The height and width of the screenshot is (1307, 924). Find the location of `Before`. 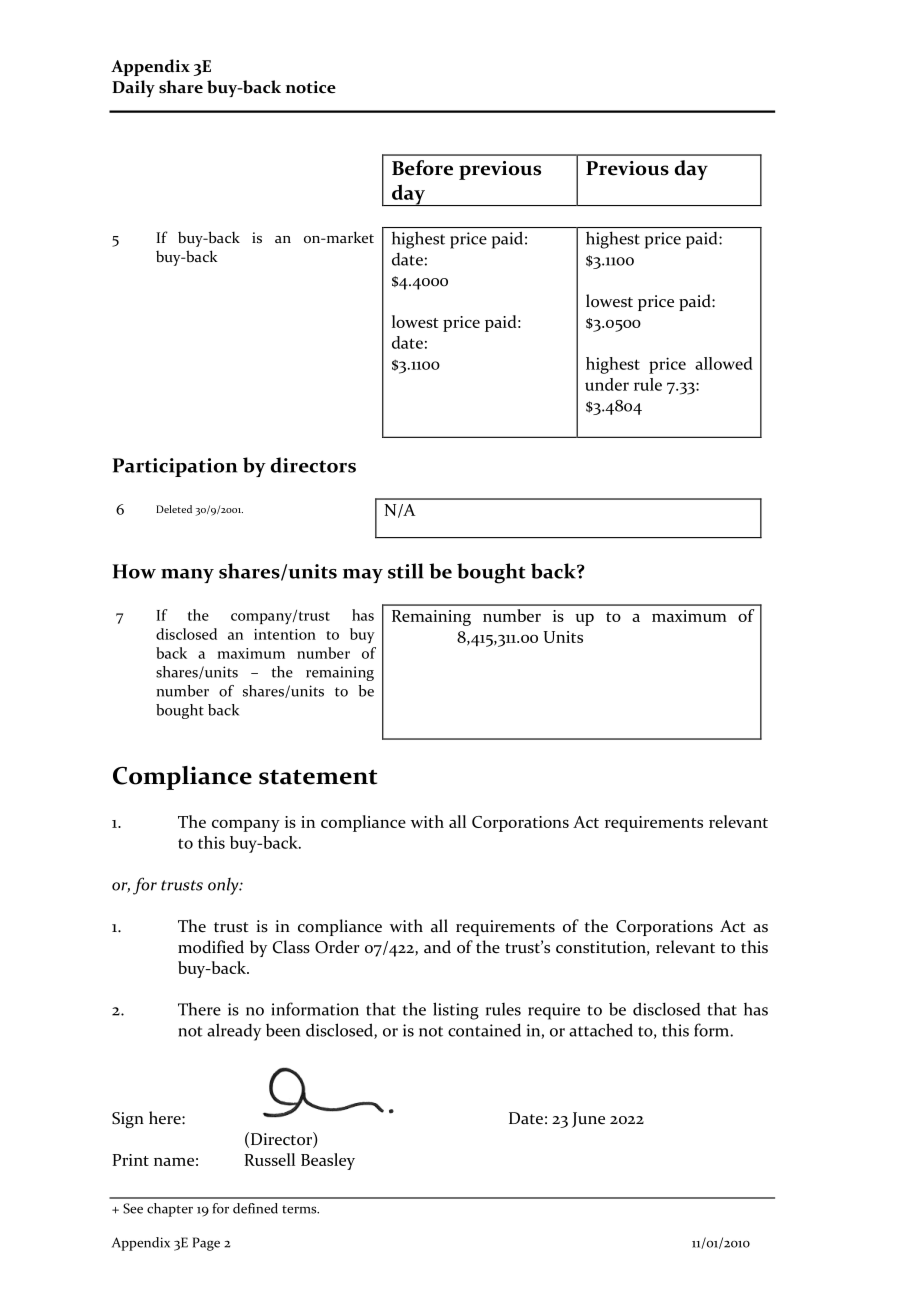

Before is located at coordinates (422, 168).
